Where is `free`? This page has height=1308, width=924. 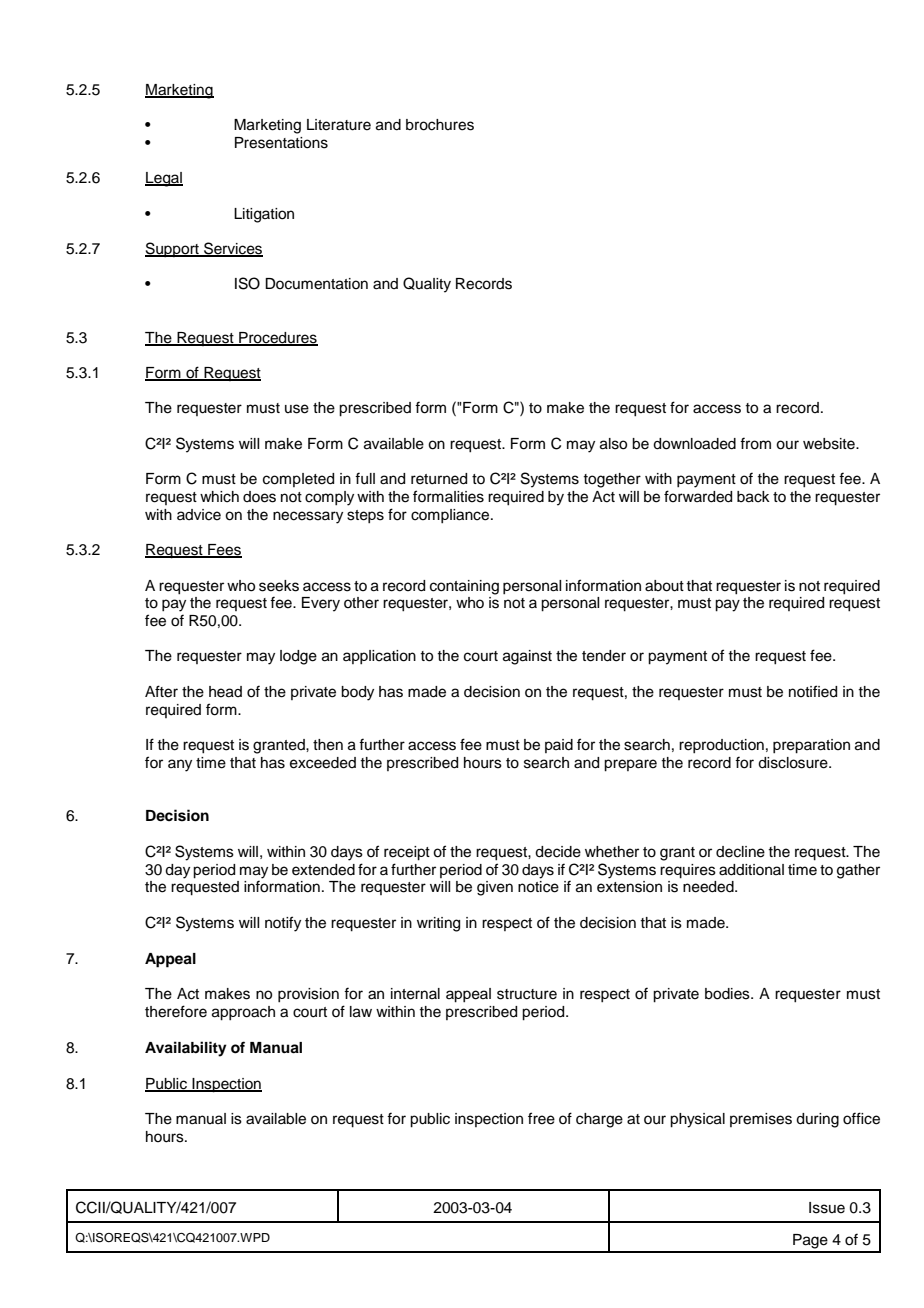
free is located at coordinates (541, 1118).
